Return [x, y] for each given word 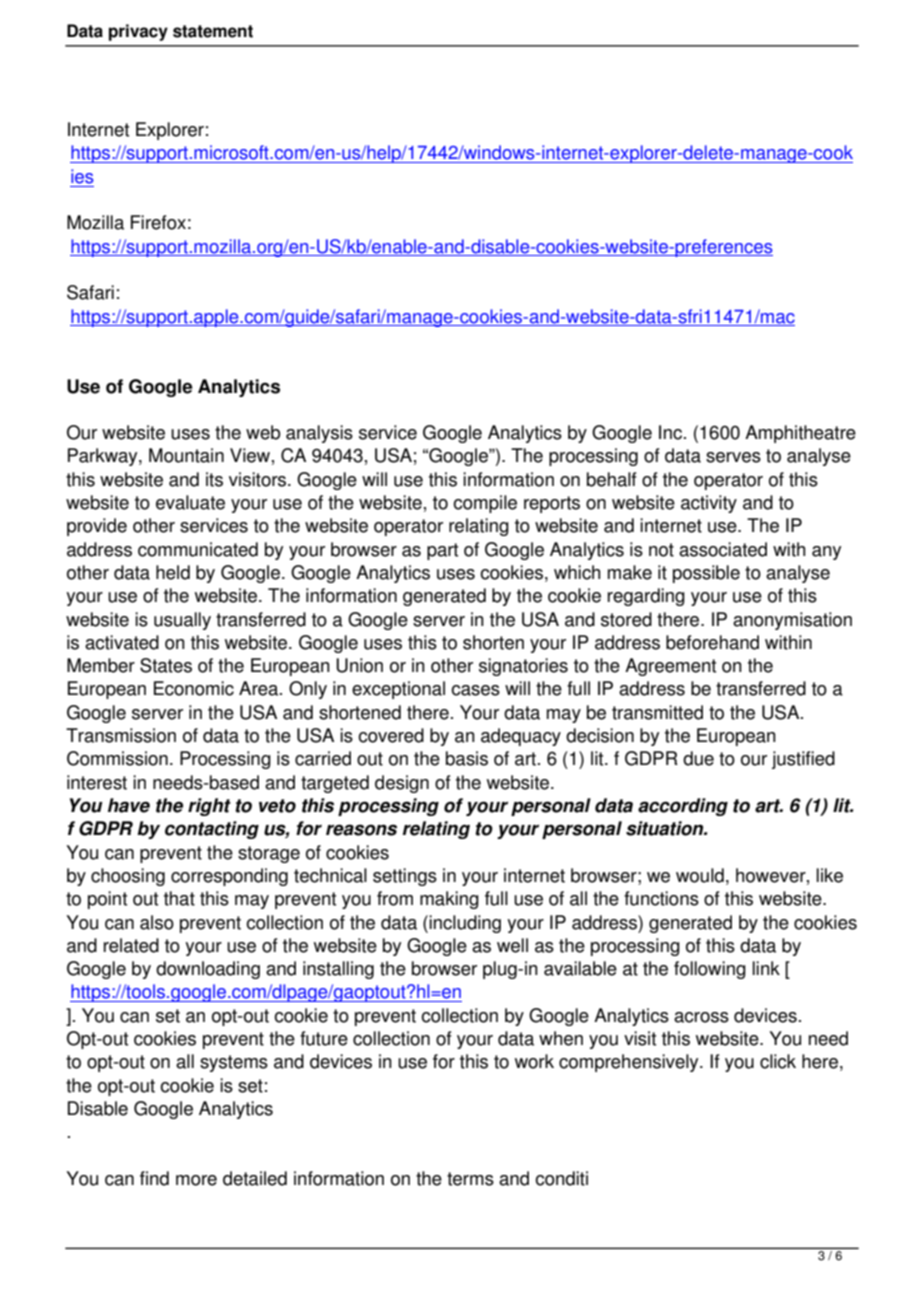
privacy [138, 32]
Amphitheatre [800, 434]
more [196, 1180]
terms [470, 1179]
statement [213, 31]
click [778, 1061]
